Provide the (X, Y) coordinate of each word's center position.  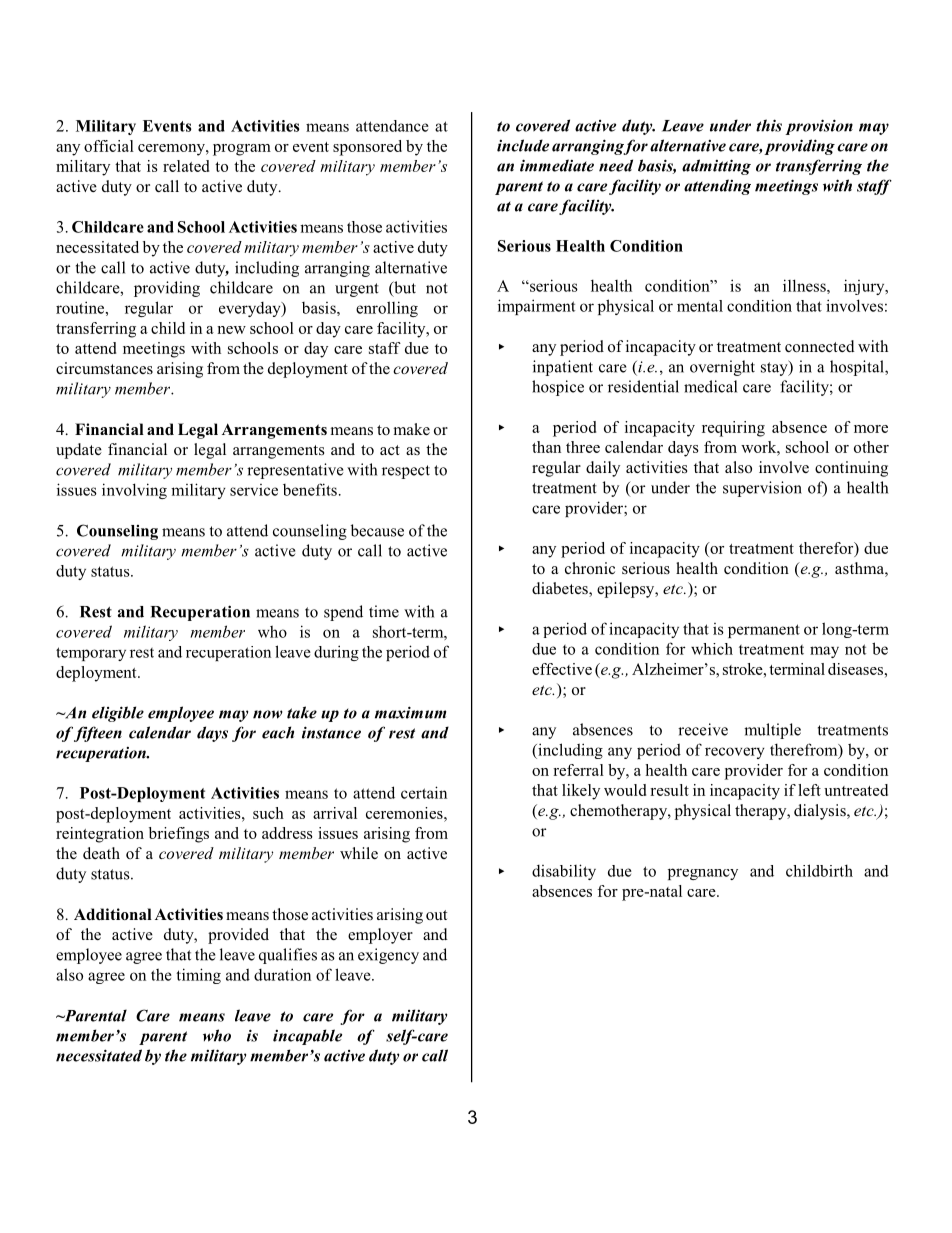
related (186, 166)
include (523, 145)
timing (198, 976)
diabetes (561, 589)
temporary (91, 654)
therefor (827, 549)
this (769, 125)
